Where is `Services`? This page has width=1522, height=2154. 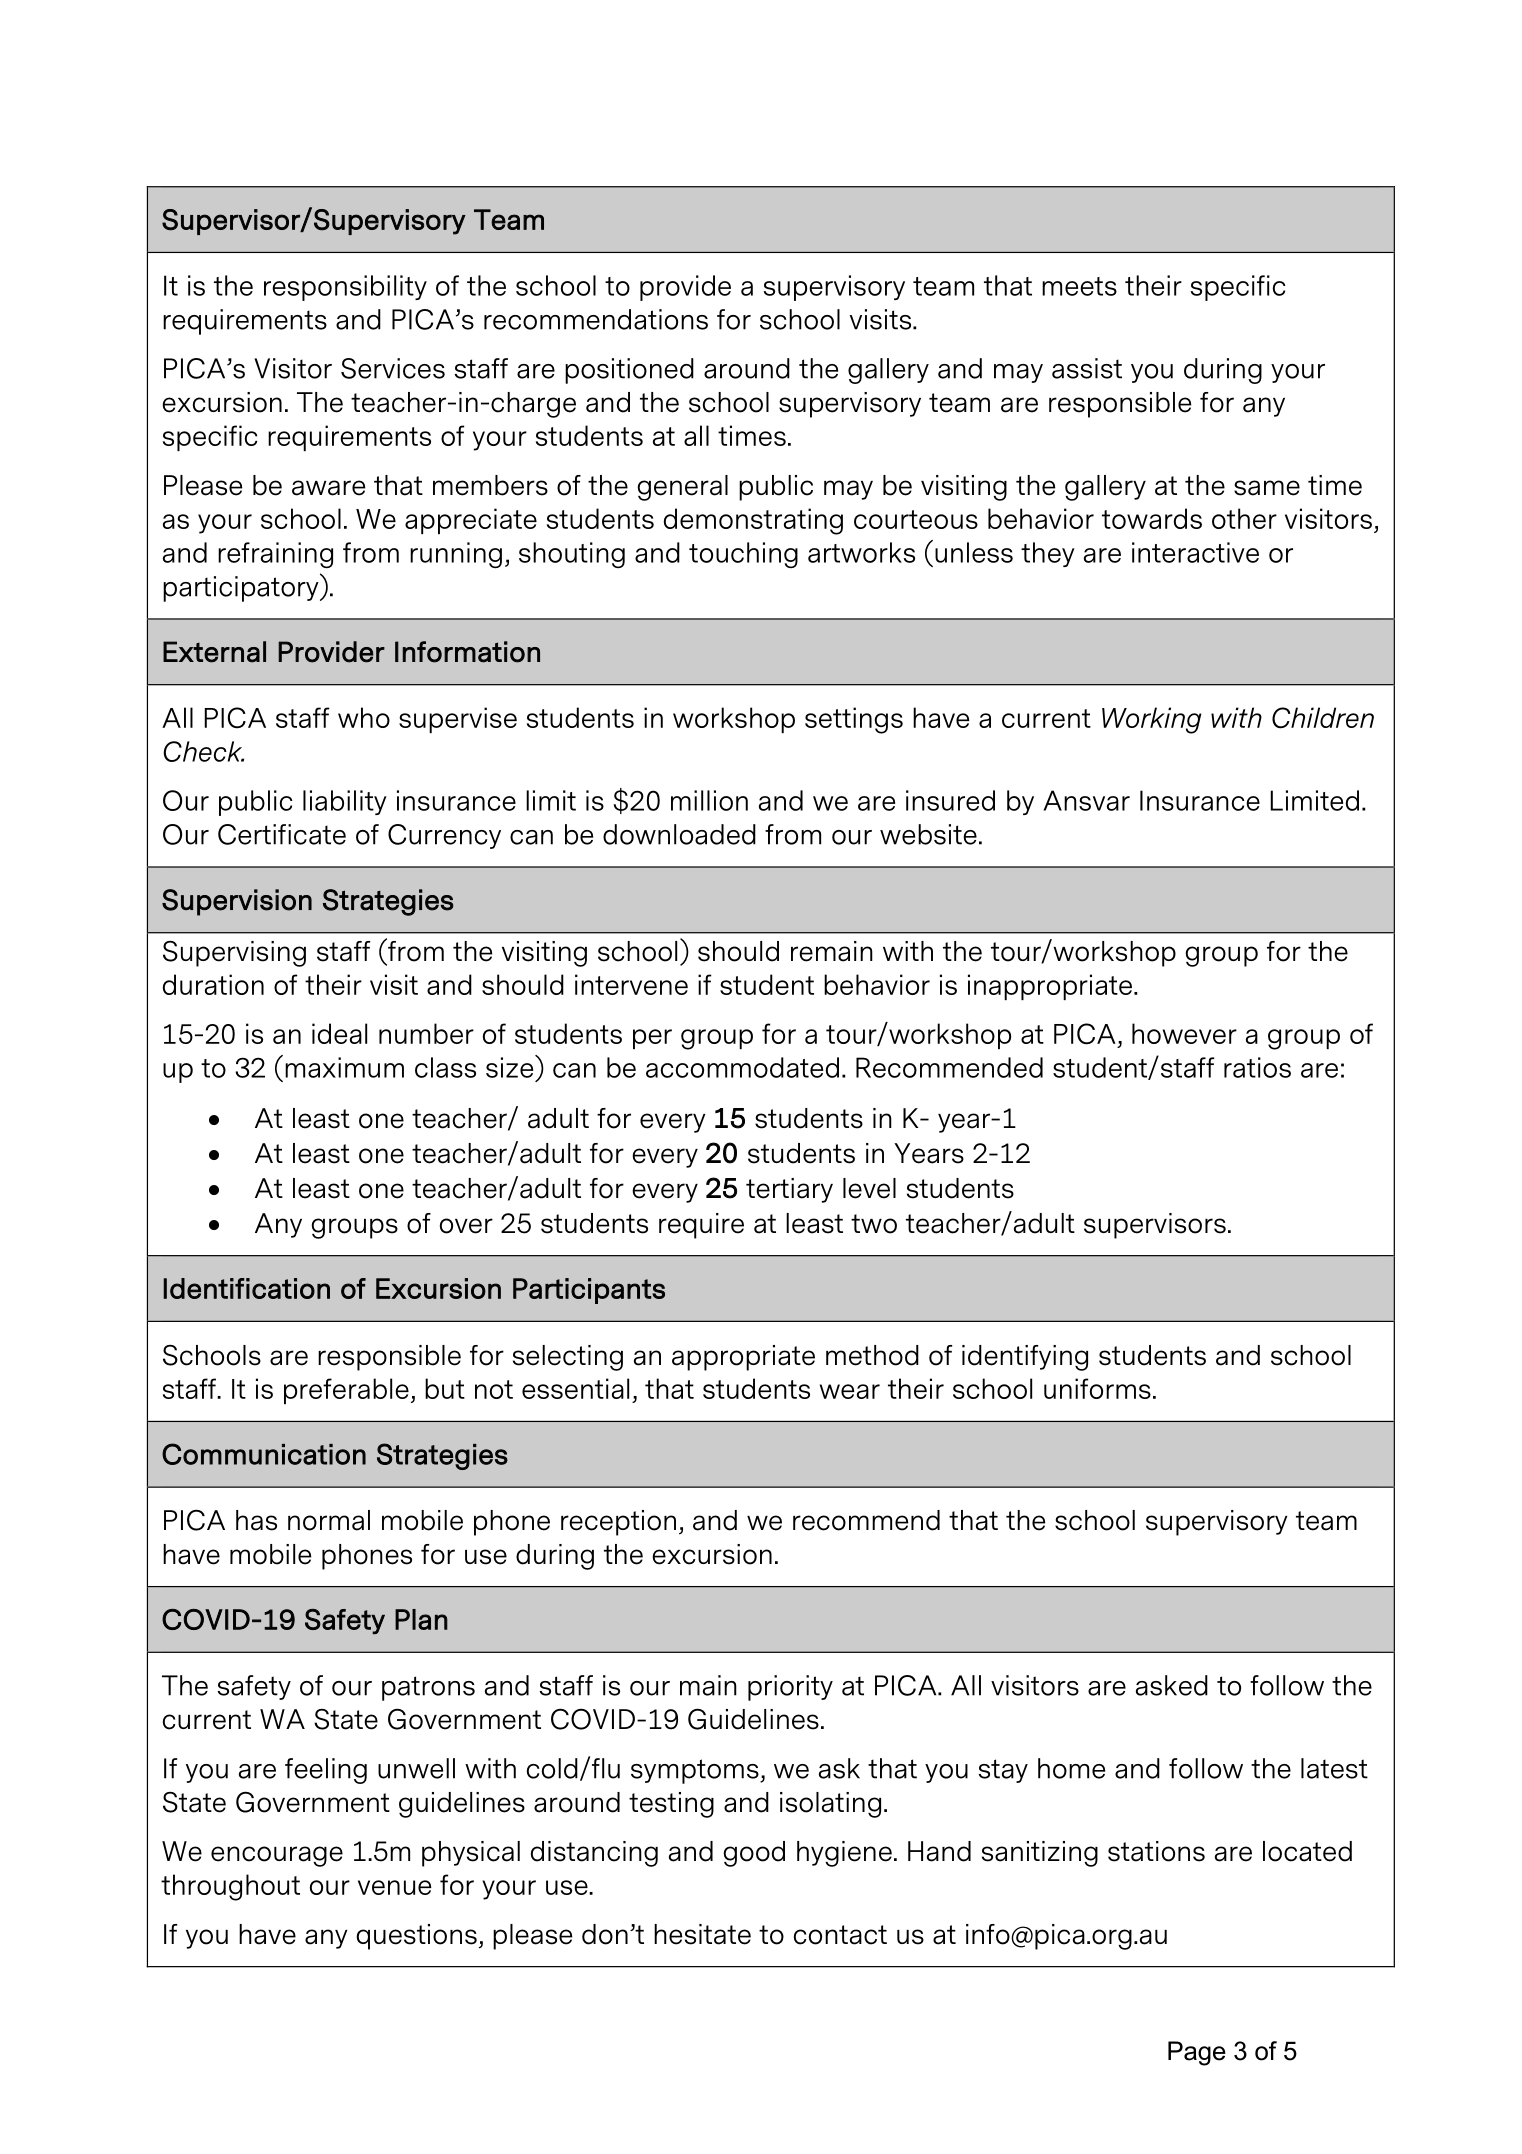 Services is located at coordinates (393, 368).
